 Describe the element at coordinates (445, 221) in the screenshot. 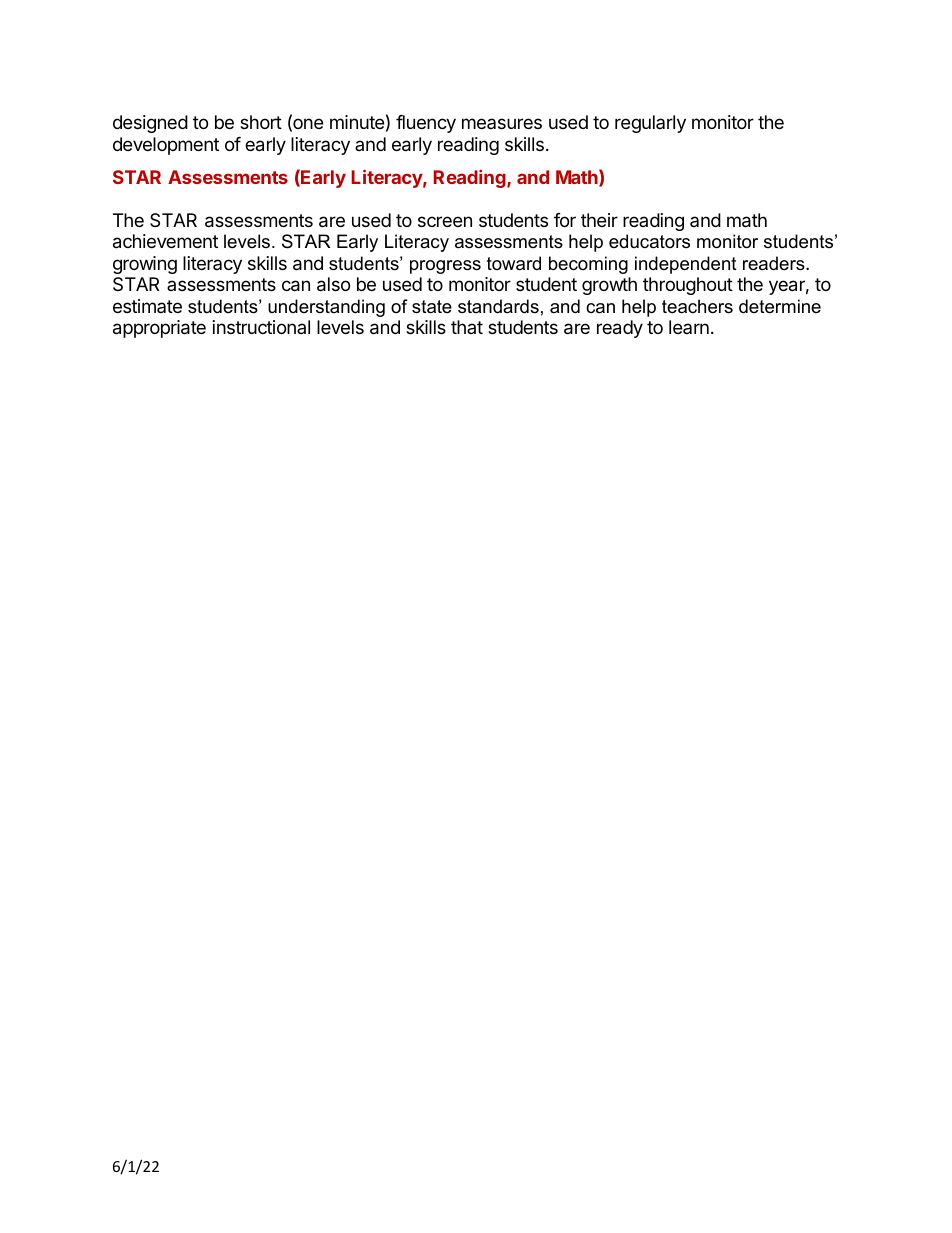

I see `screen` at that location.
